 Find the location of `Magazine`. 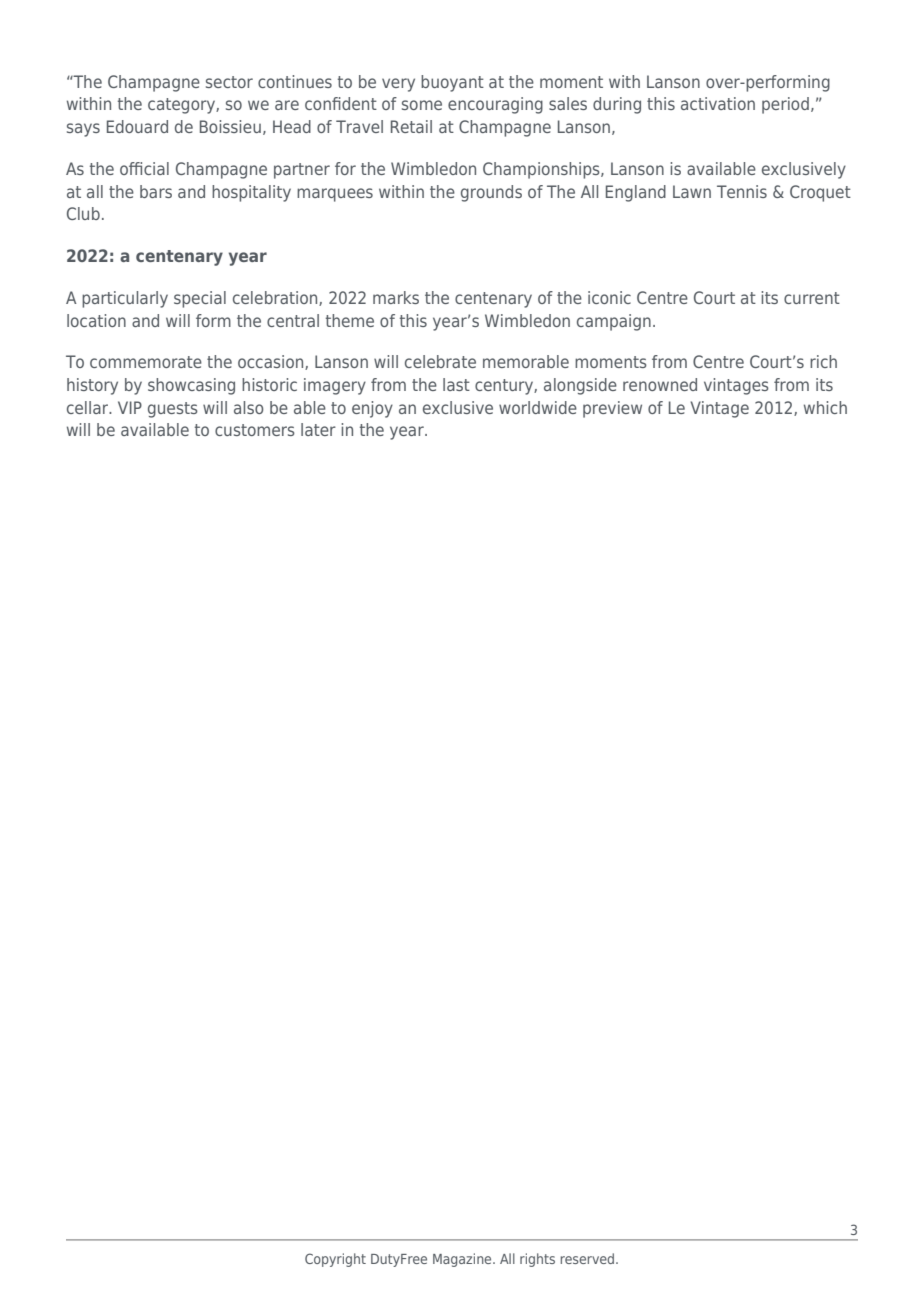

Magazine is located at coordinates (463, 1260).
